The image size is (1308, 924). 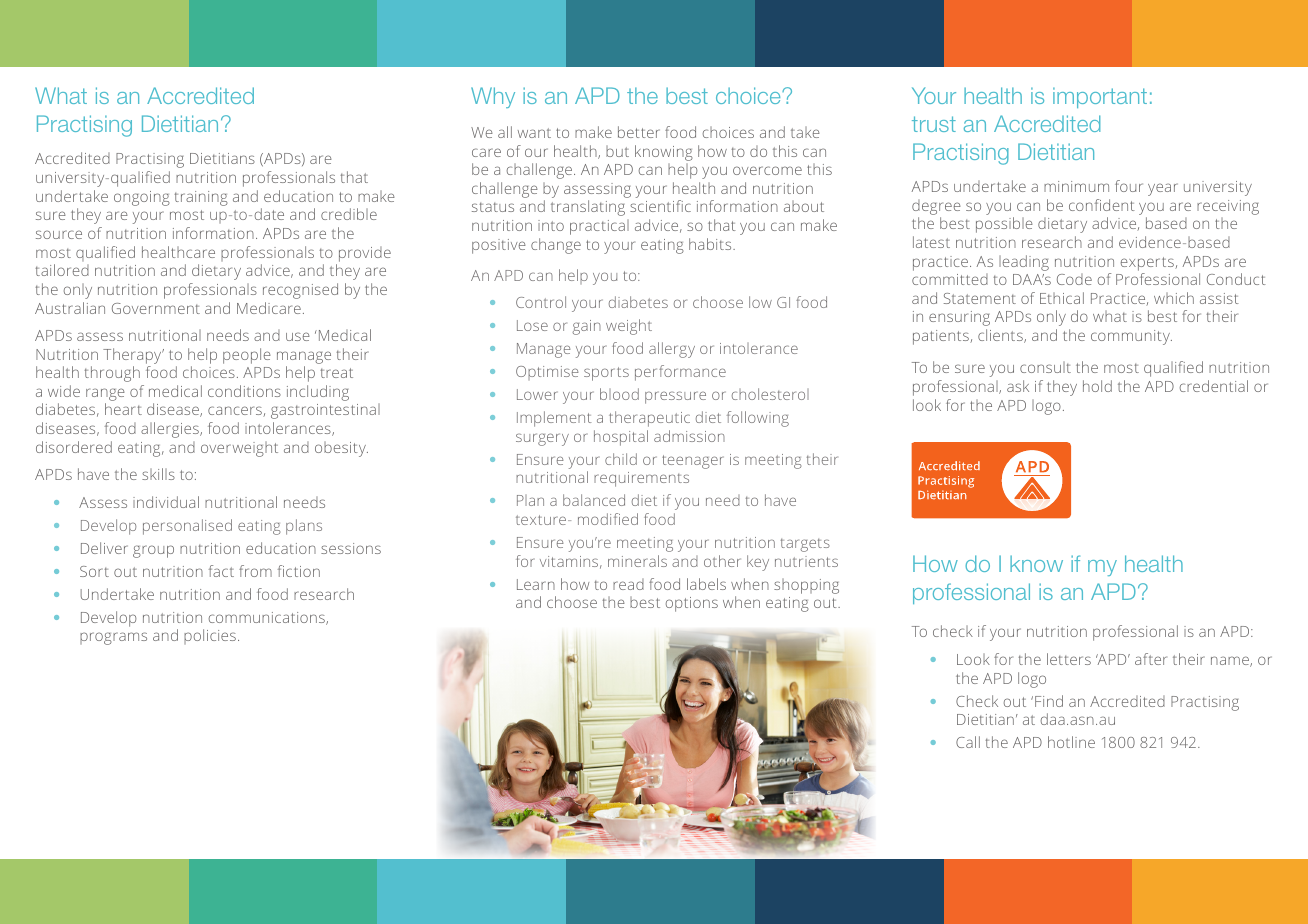 I want to click on policies, so click(x=210, y=636).
